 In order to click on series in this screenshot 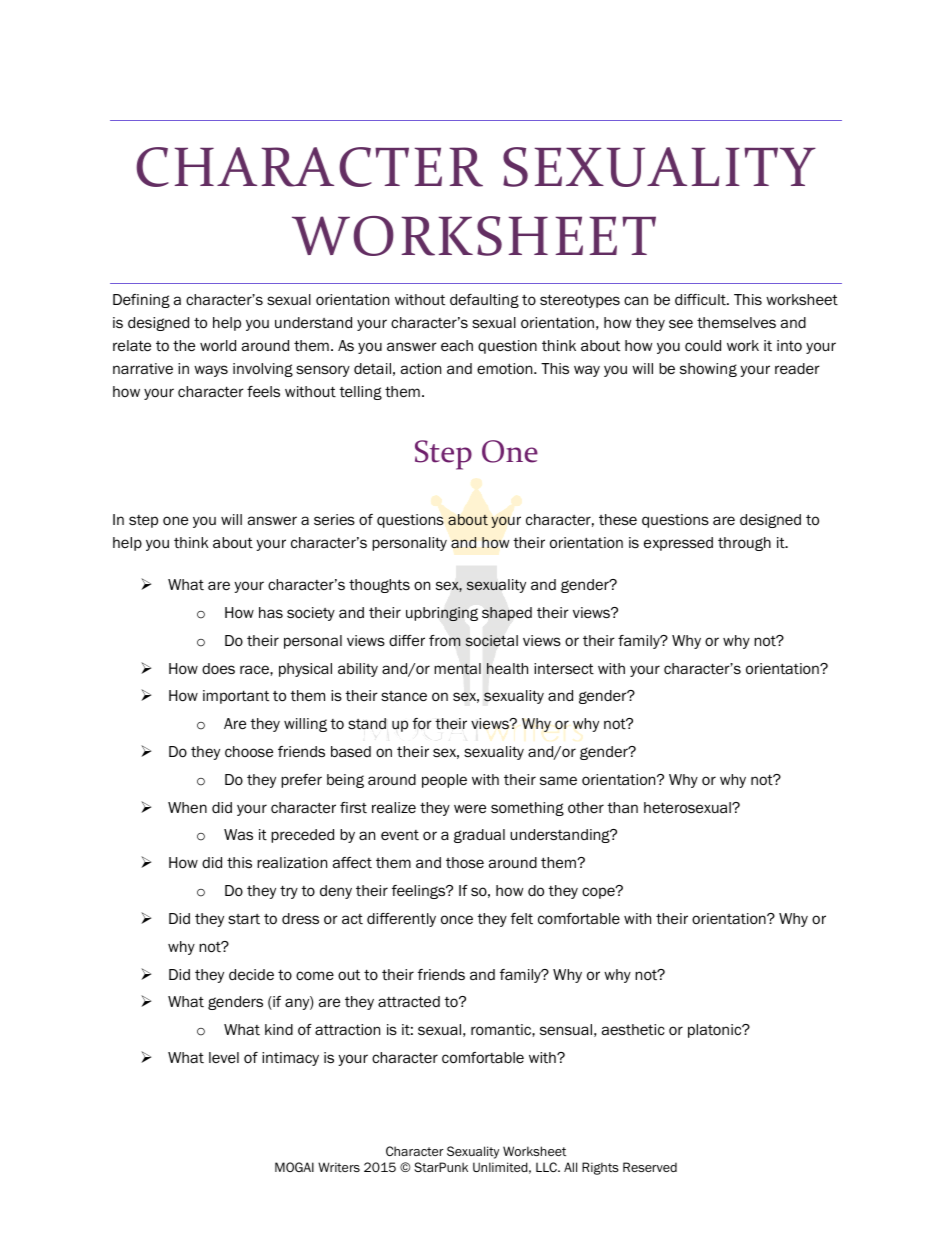, I will do `click(334, 520)`.
